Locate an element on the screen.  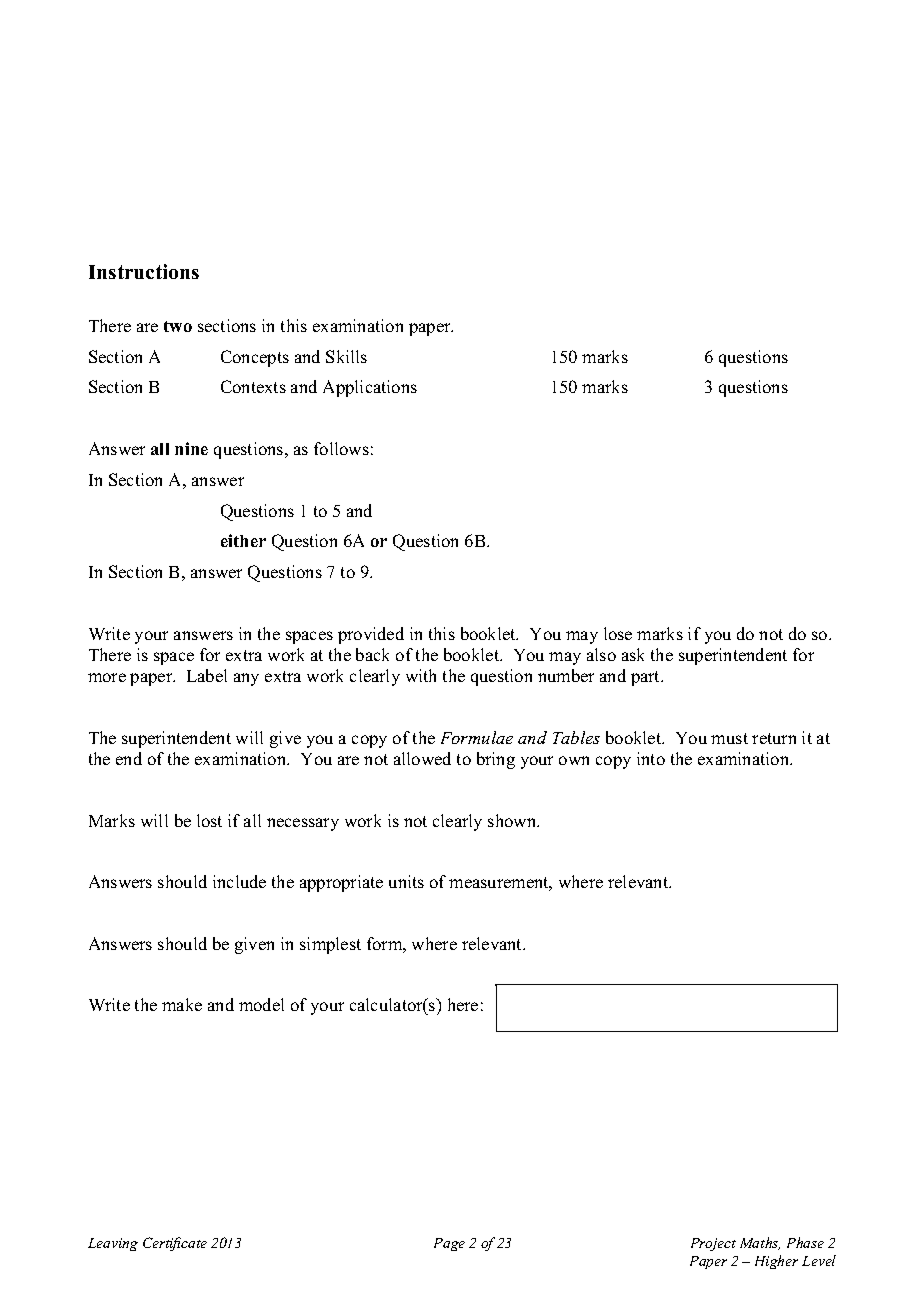
Skills is located at coordinates (346, 356).
